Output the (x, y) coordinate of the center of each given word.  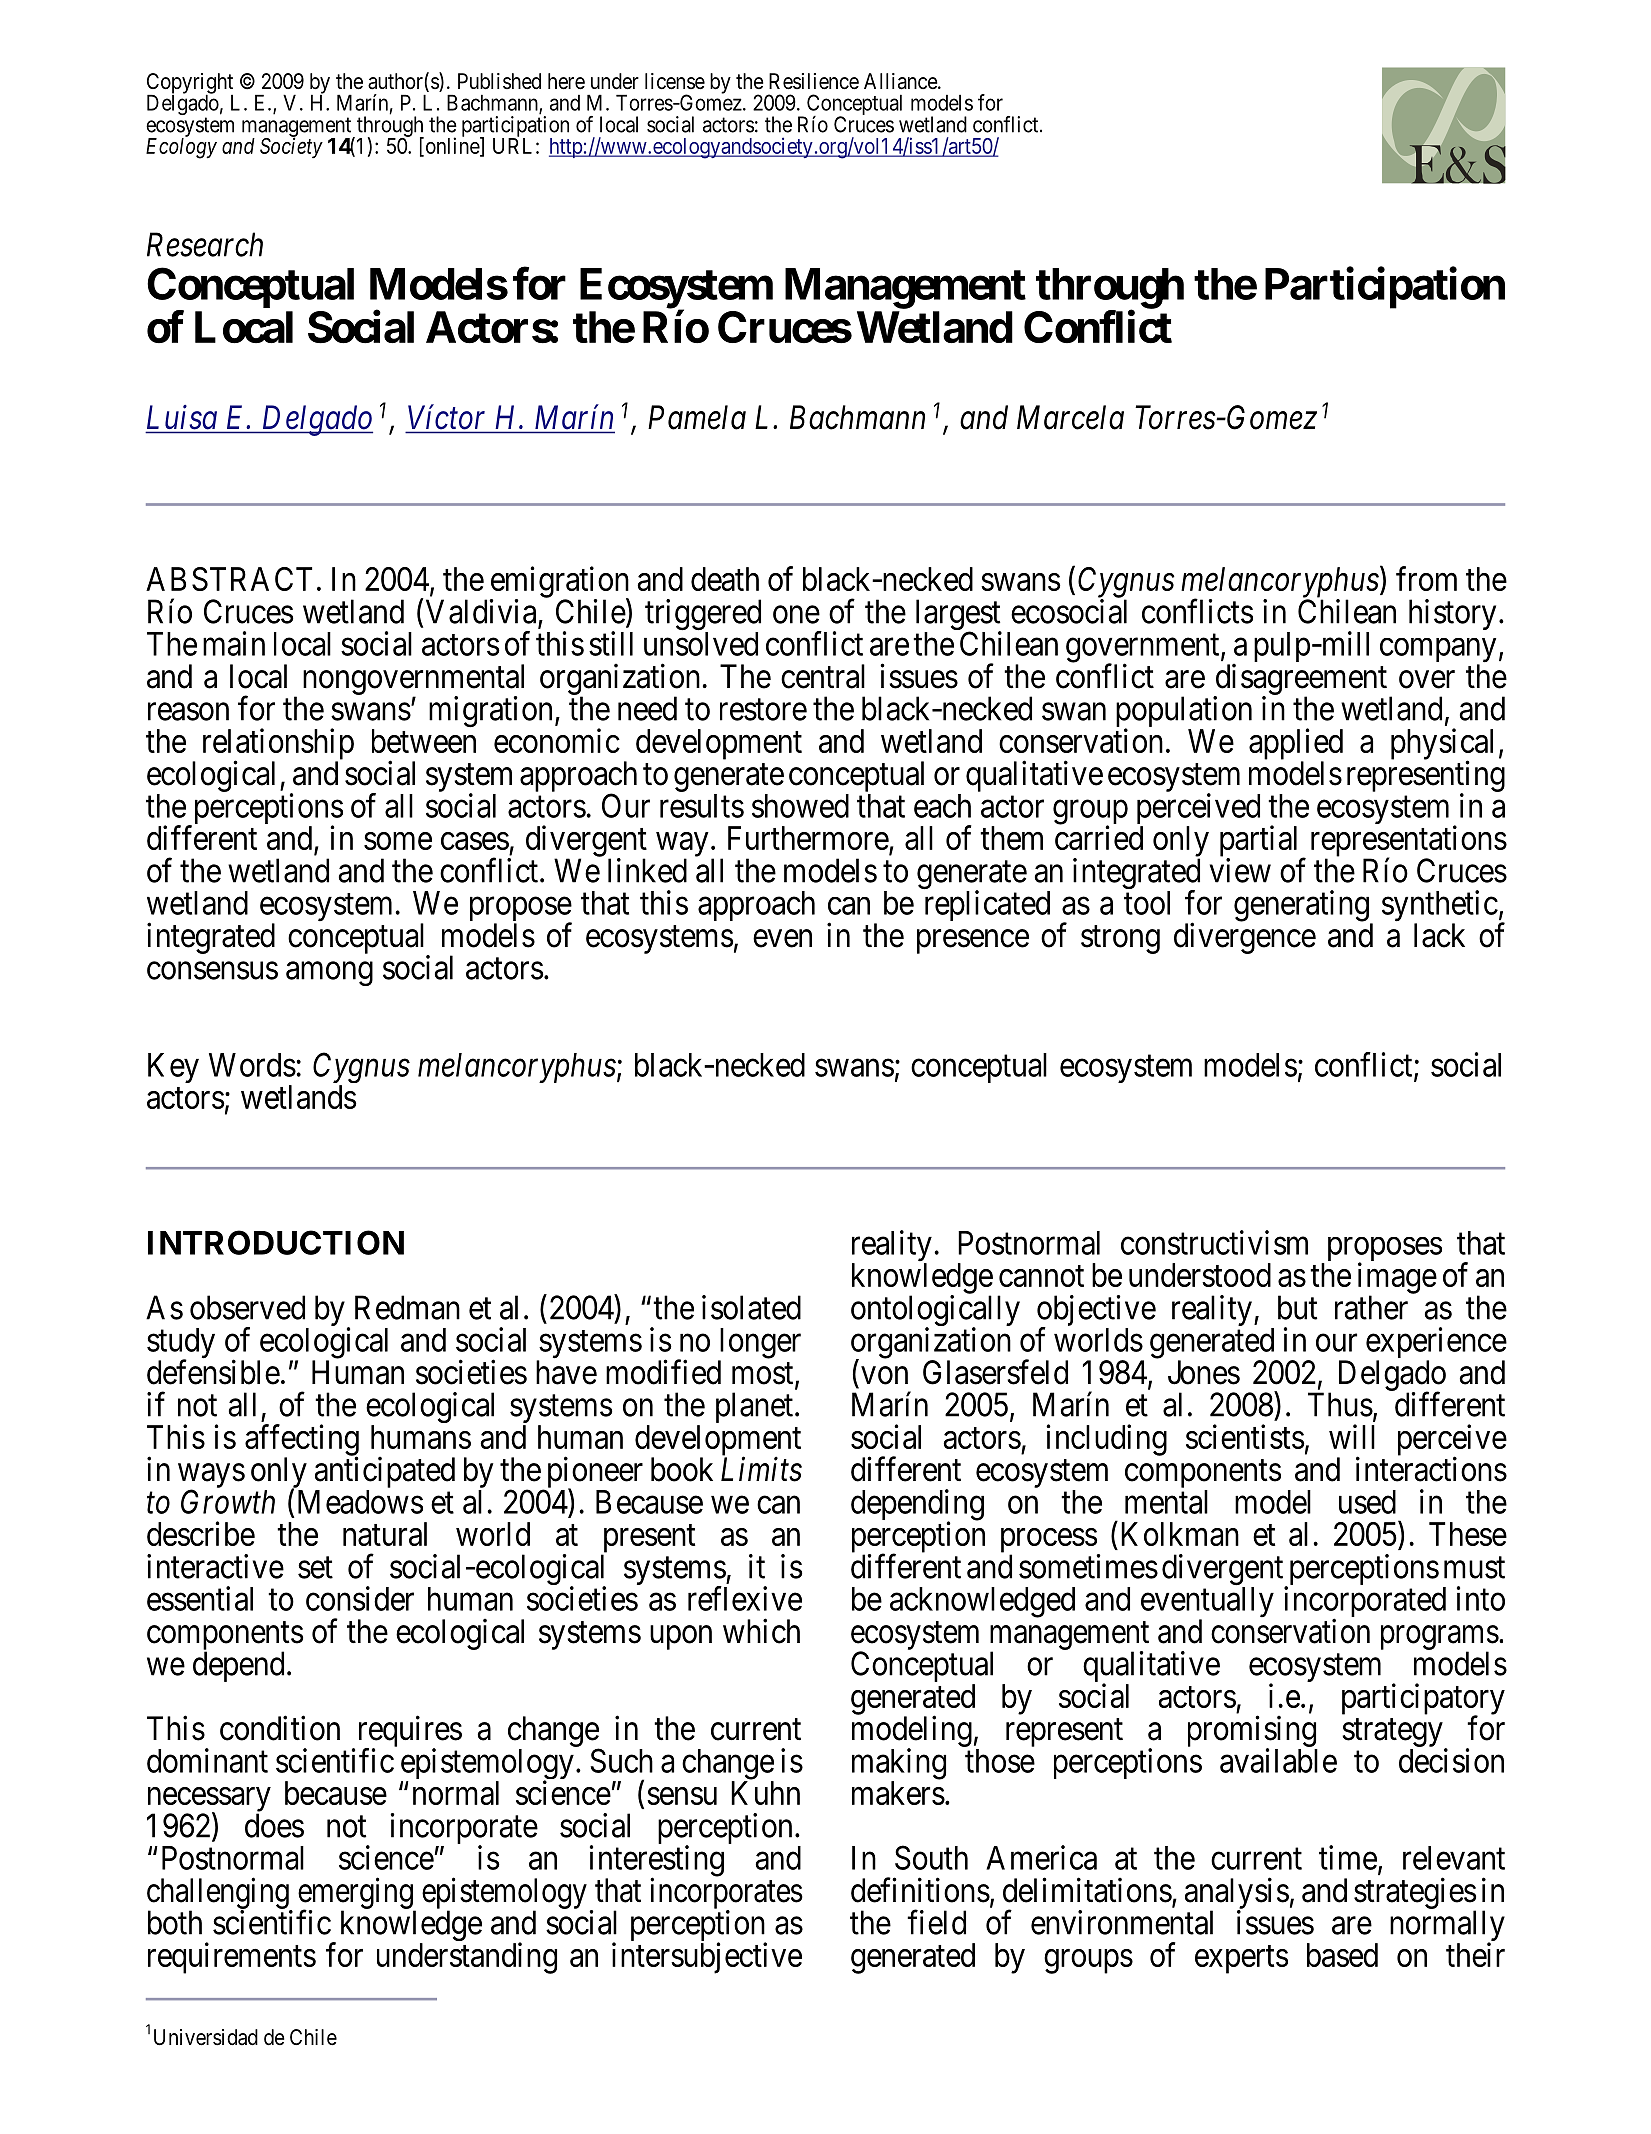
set (315, 1568)
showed (800, 806)
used (1367, 1502)
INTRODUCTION (276, 1242)
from (1426, 578)
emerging (356, 1894)
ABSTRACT (229, 579)
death (725, 579)
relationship (278, 745)
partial (1261, 842)
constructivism (1214, 1242)
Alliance (901, 81)
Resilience (814, 81)
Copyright (190, 84)
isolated (751, 1307)
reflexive (745, 1598)
